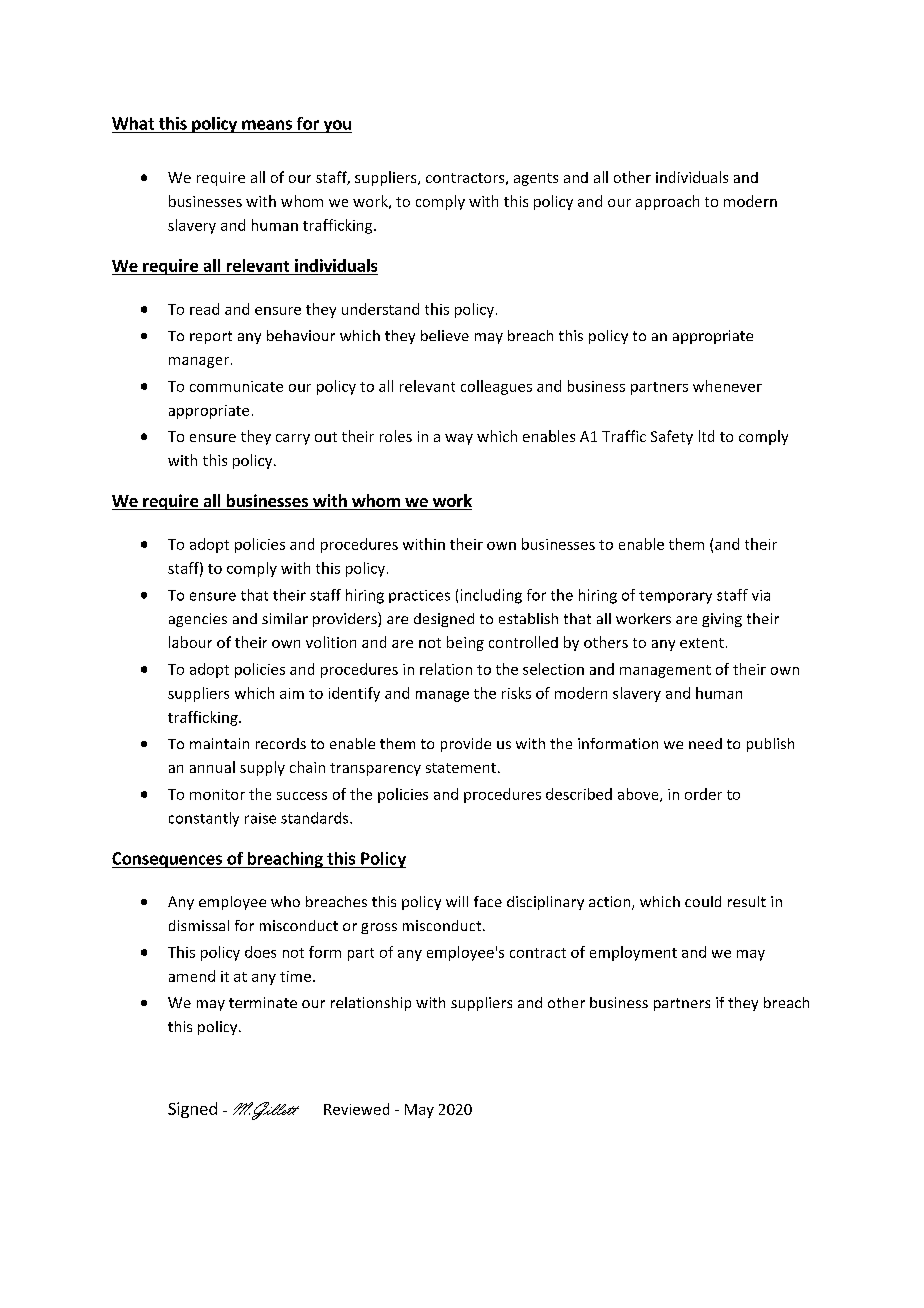  What do you see at coordinates (465, 643) in the image?
I see `being` at bounding box center [465, 643].
